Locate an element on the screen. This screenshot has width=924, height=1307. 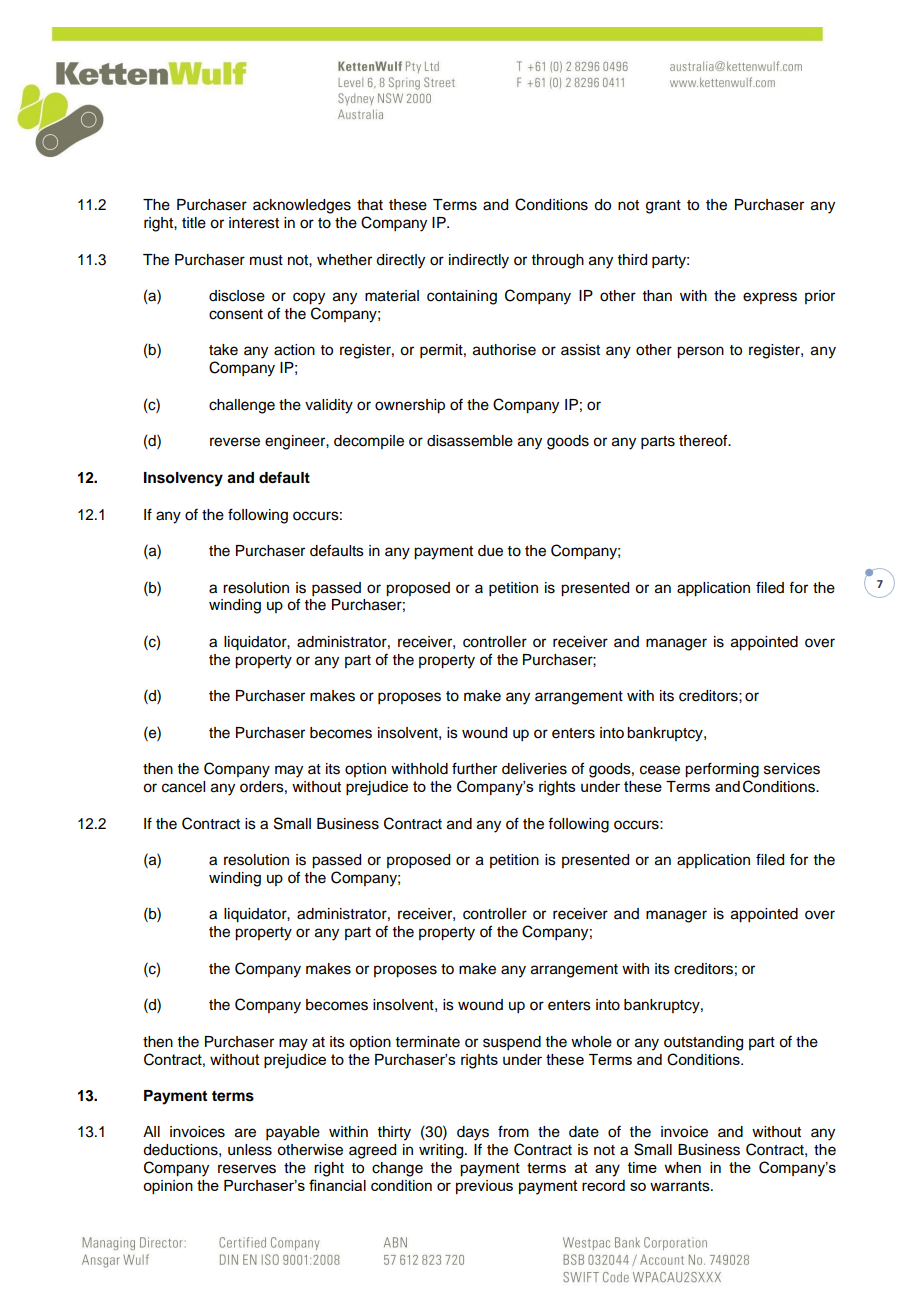
further is located at coordinates (474, 768).
